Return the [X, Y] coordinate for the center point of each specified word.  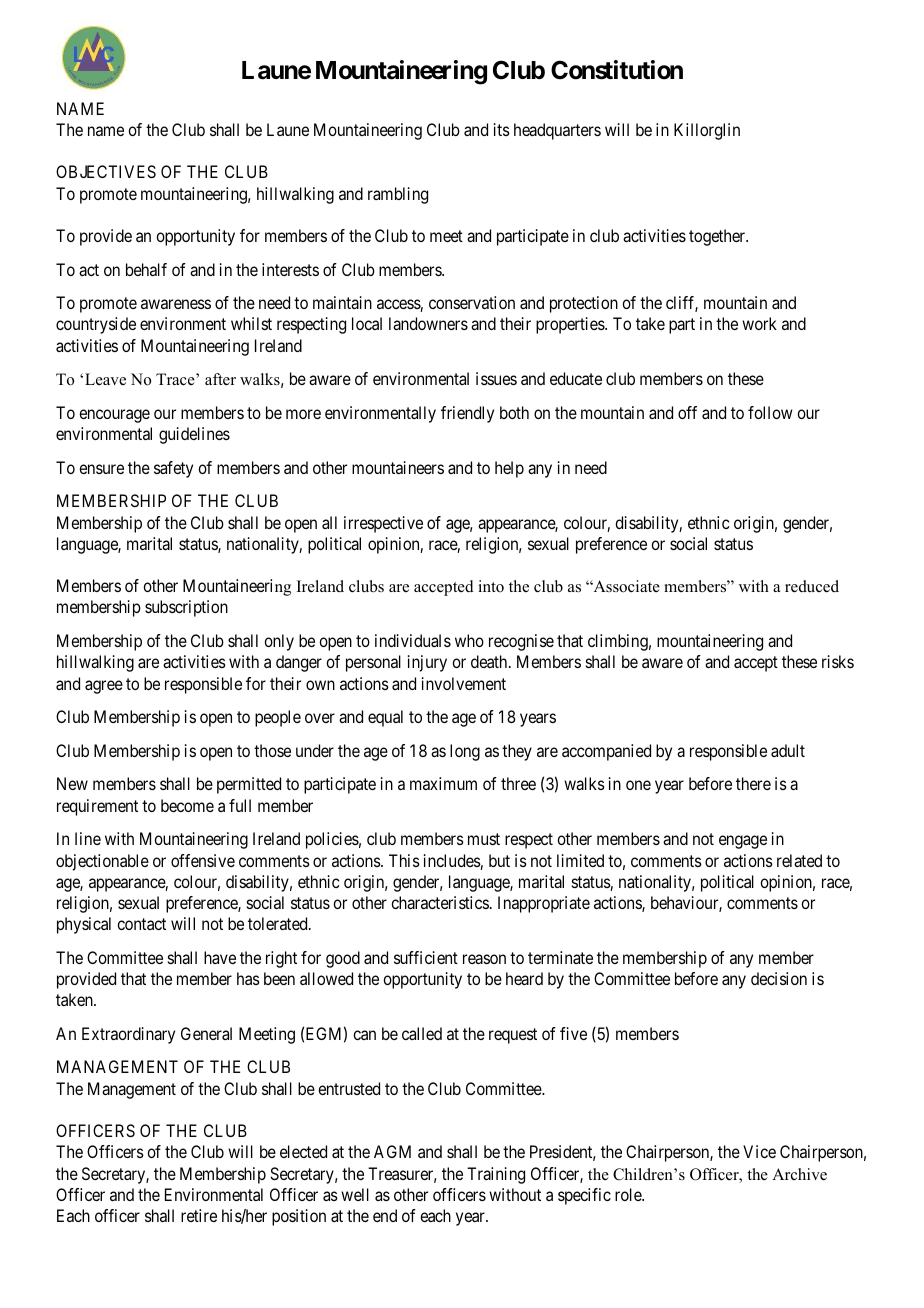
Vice [759, 1151]
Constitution [617, 70]
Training [496, 1175]
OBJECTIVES [106, 171]
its [502, 129]
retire [199, 1215]
